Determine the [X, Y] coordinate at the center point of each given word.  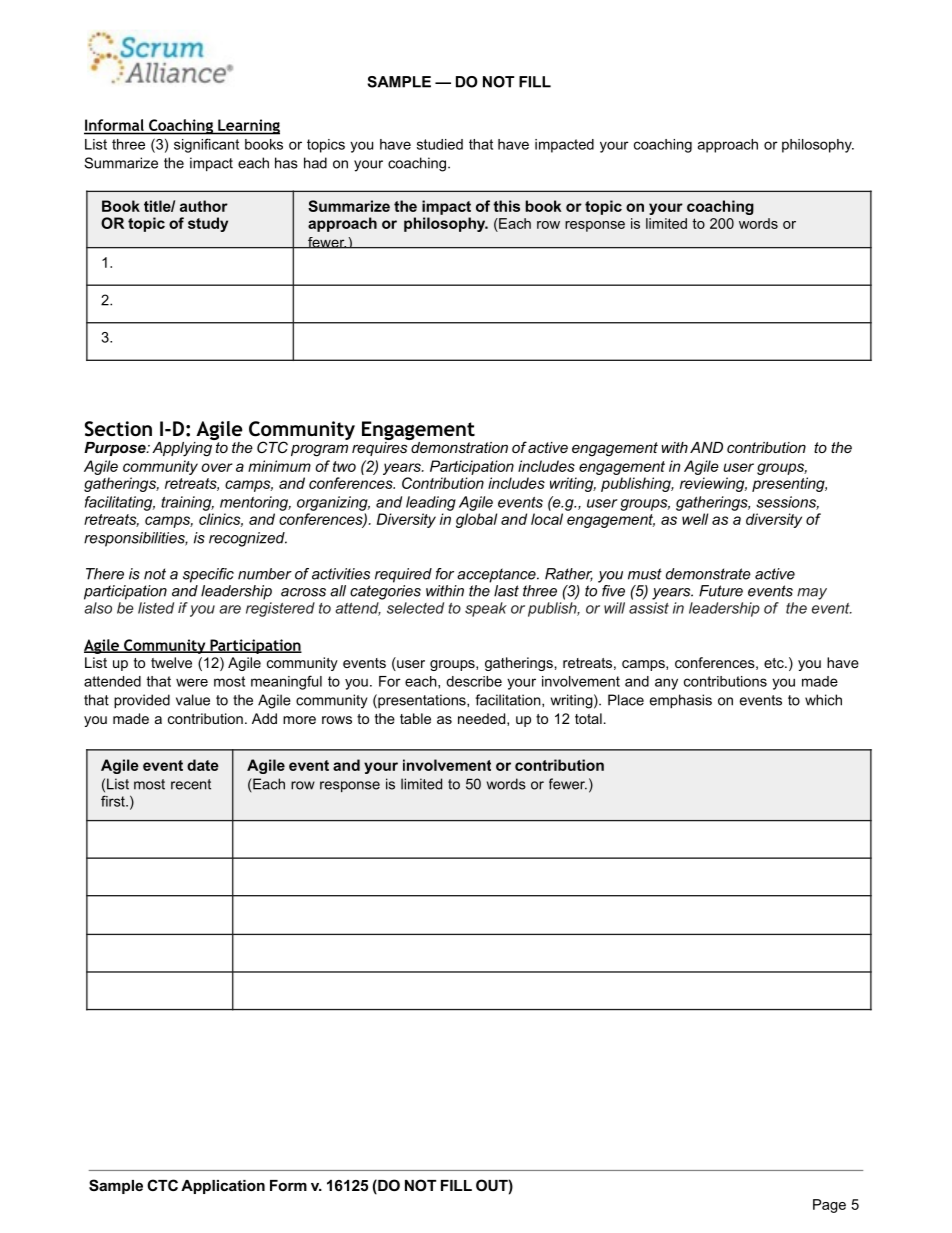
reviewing [713, 484]
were [192, 682]
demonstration [458, 446]
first [114, 801]
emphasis [681, 701]
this [506, 206]
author [204, 206]
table [415, 718]
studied [440, 144]
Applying [183, 448]
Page [829, 1206]
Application [223, 1187]
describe [474, 681]
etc [775, 663]
